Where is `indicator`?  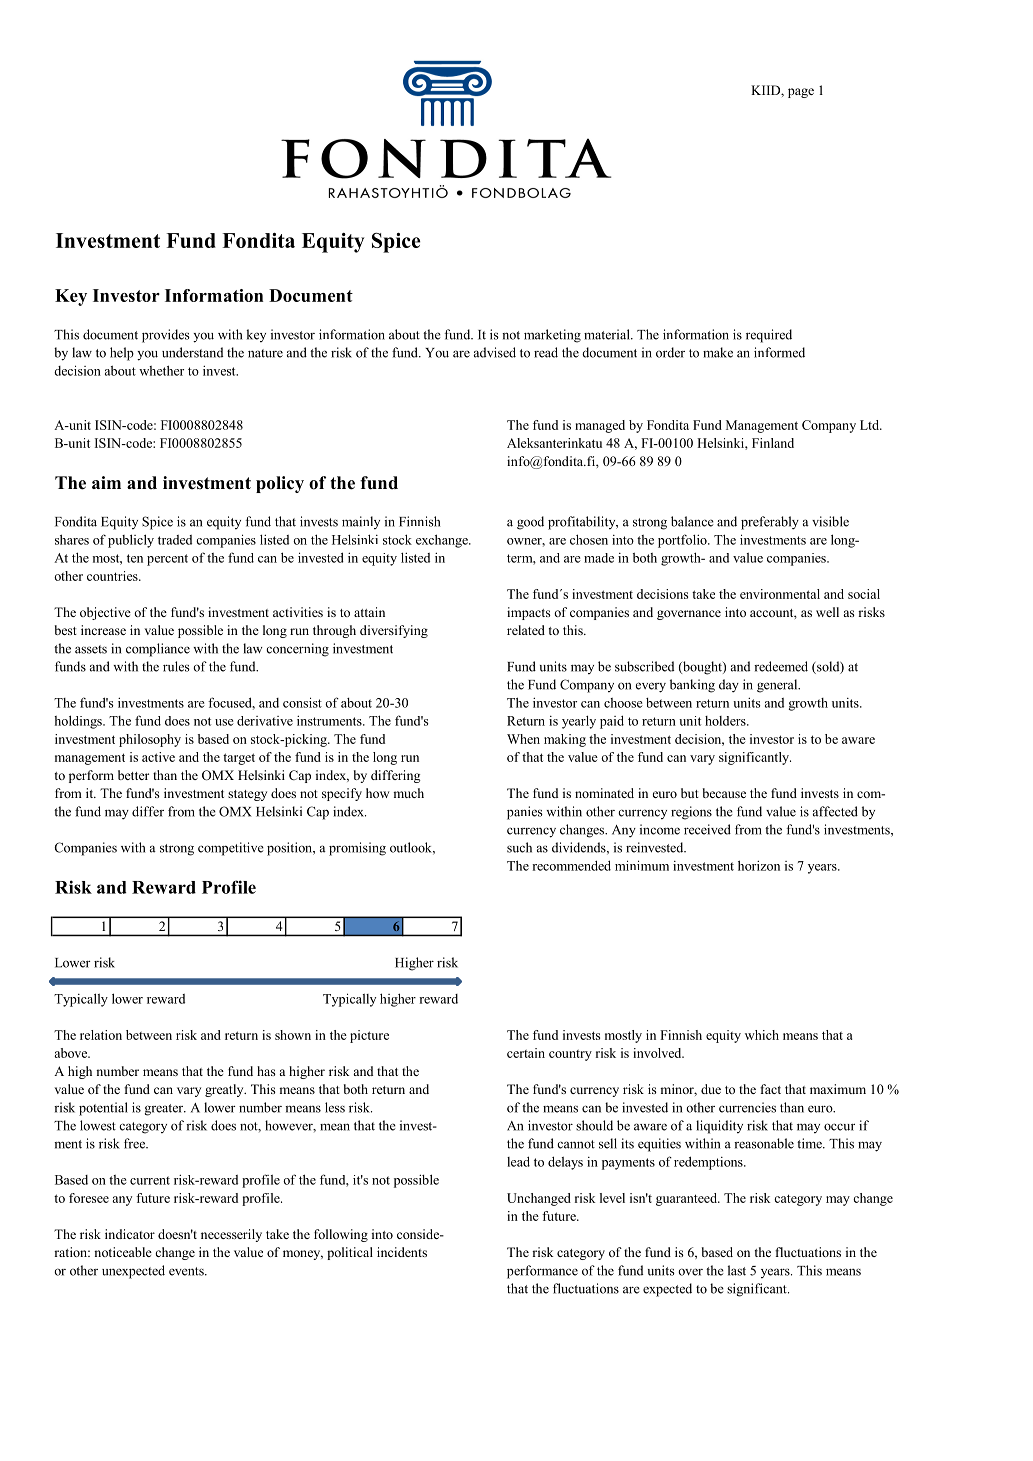
indicator is located at coordinates (130, 1234).
